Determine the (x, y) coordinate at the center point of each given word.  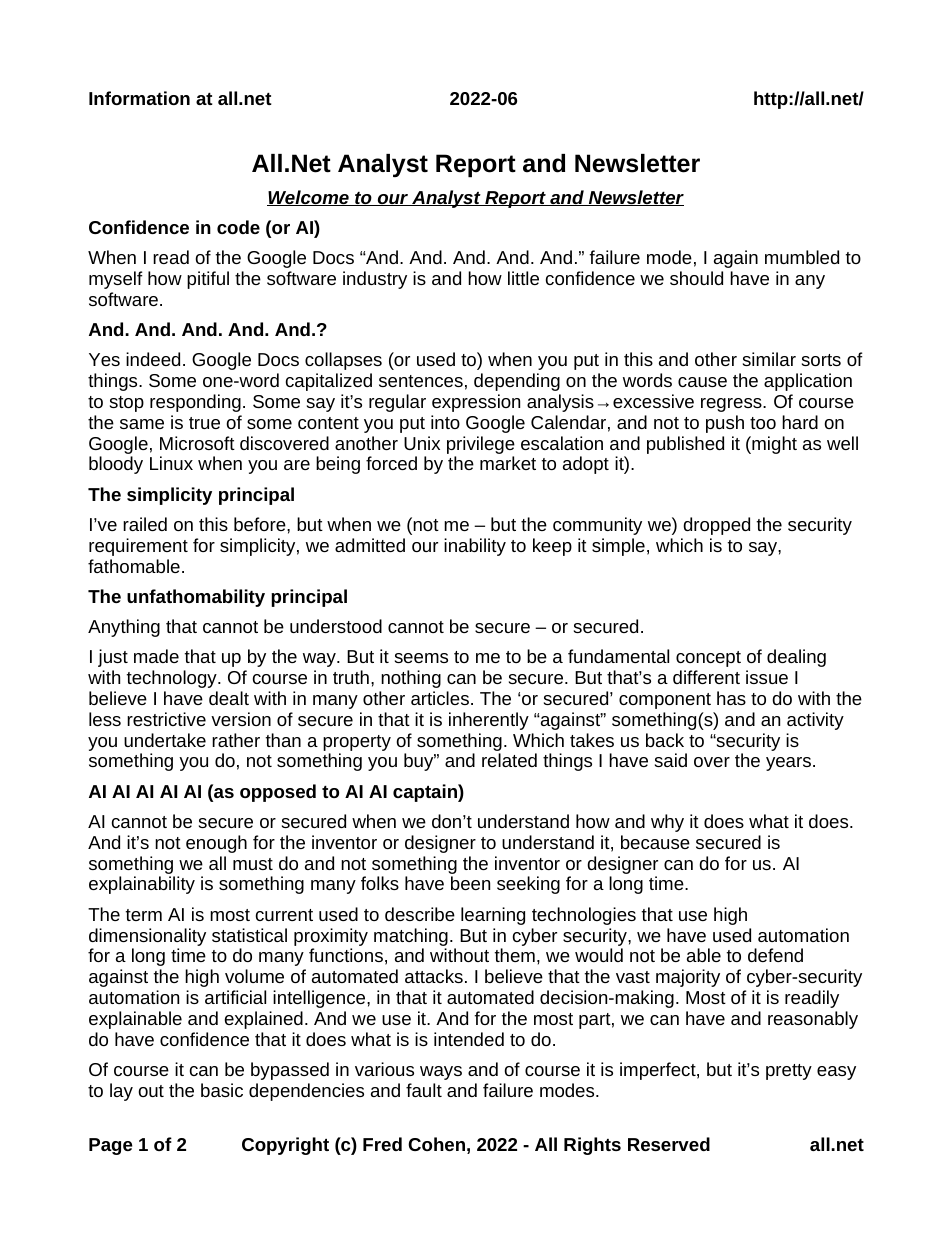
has (731, 698)
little (523, 278)
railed (145, 524)
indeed (153, 359)
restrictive (166, 719)
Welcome (309, 198)
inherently (489, 721)
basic (222, 1090)
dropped (716, 526)
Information (139, 98)
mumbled (802, 257)
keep (552, 547)
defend (775, 955)
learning (493, 916)
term (144, 915)
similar (769, 359)
